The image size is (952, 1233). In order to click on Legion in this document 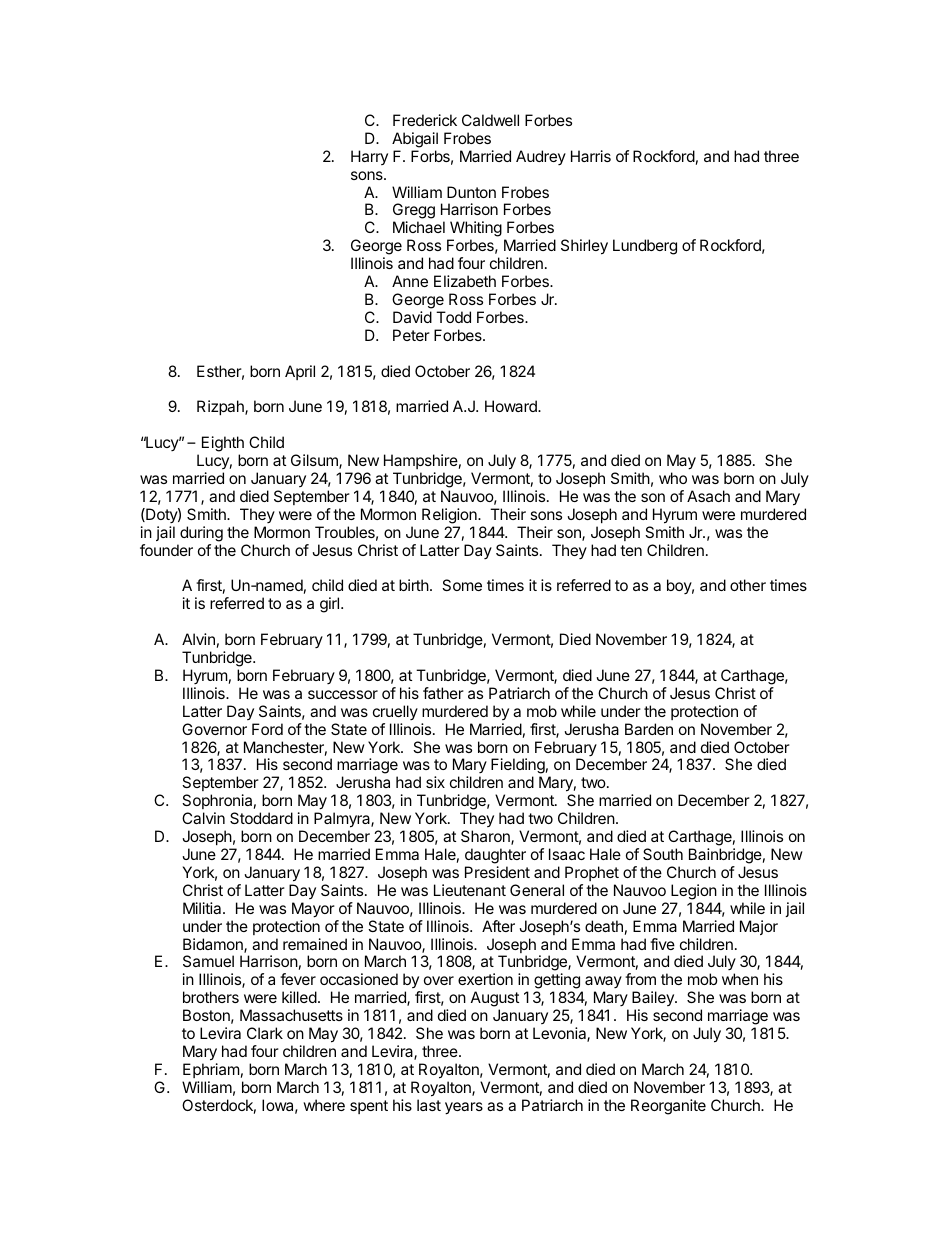, I will do `click(694, 892)`.
